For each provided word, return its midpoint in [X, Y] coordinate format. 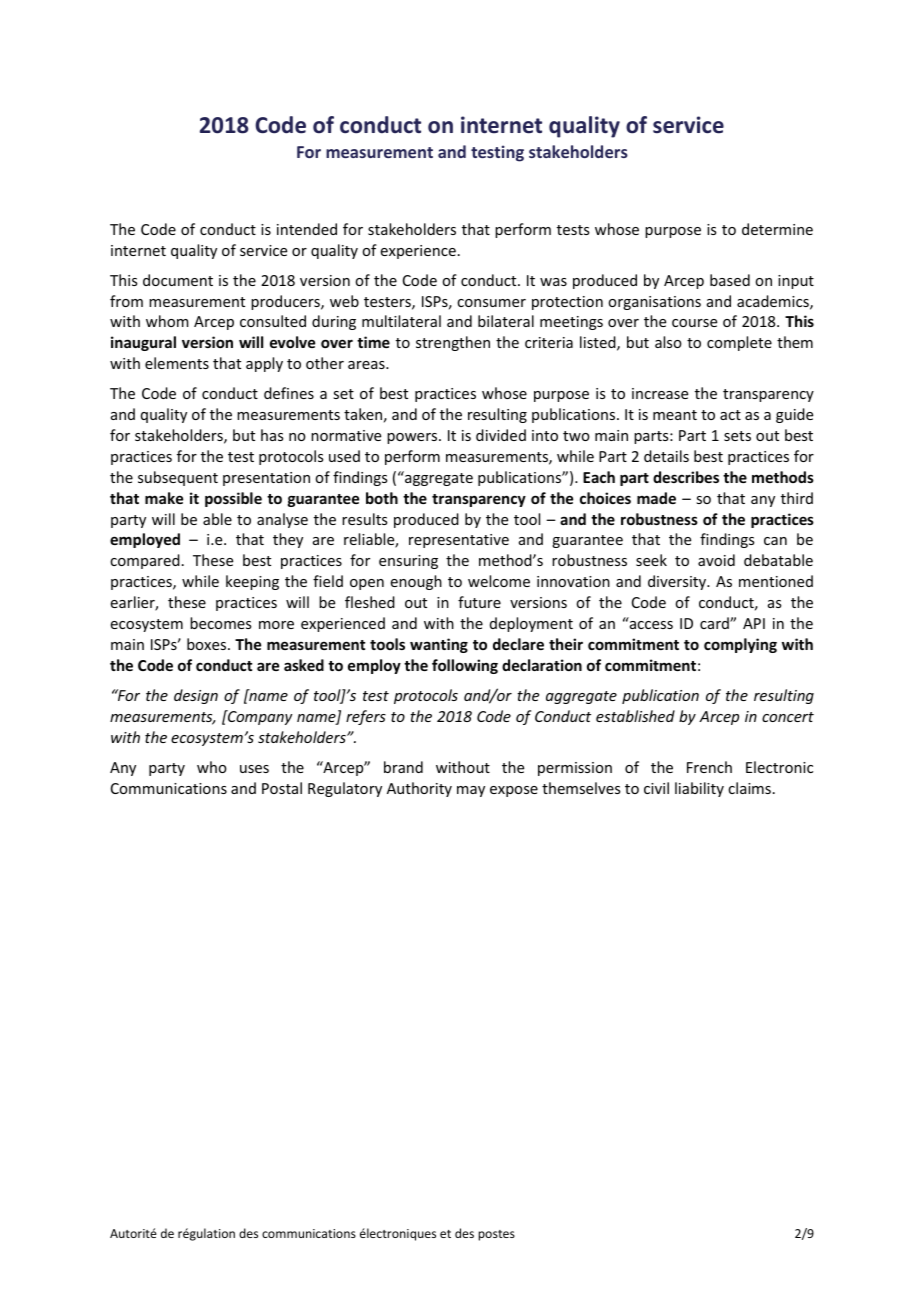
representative [459, 541]
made [656, 498]
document [178, 280]
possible [233, 499]
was [553, 282]
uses [254, 769]
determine [777, 229]
